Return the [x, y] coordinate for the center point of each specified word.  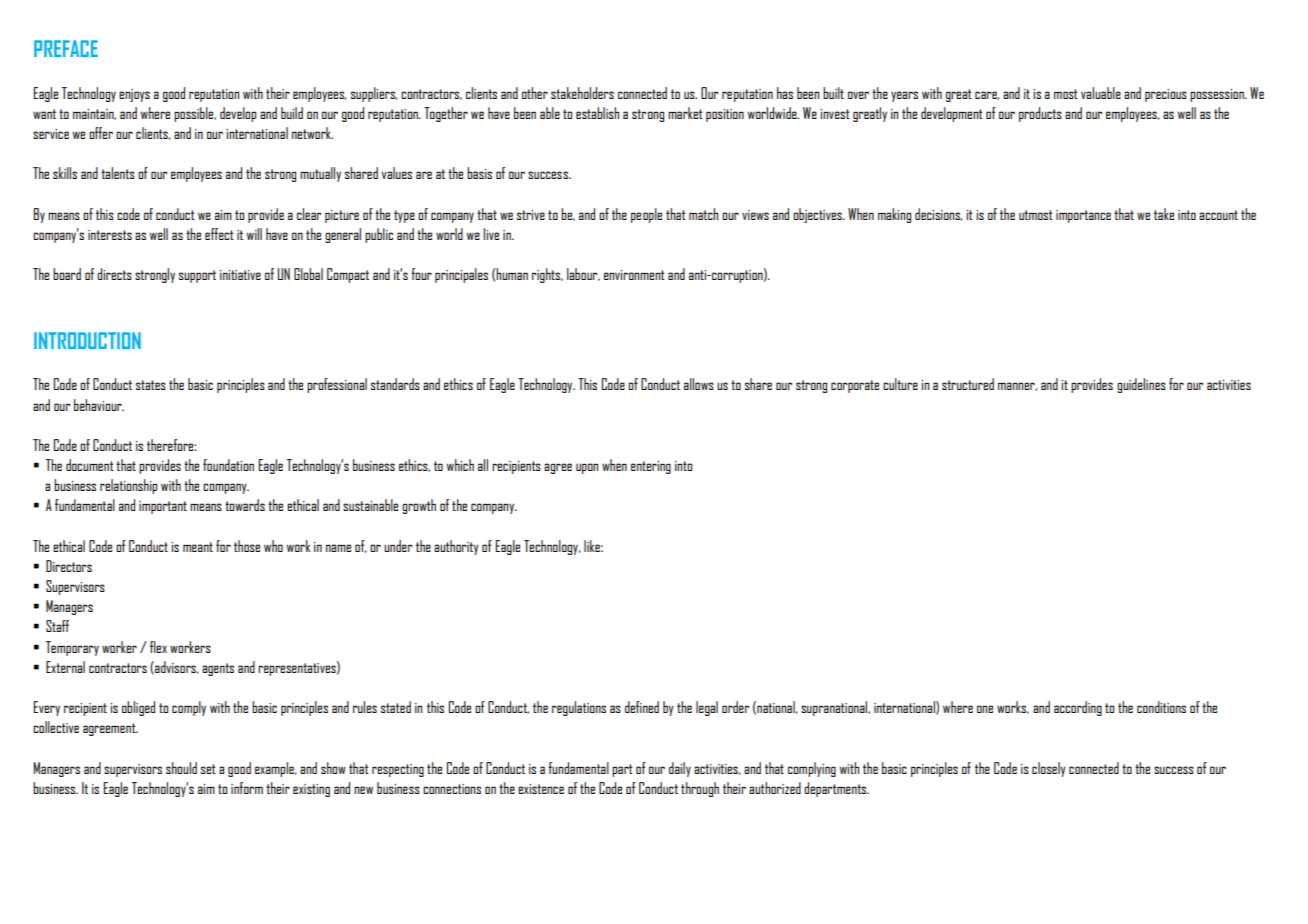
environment [634, 275]
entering [651, 467]
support [197, 276]
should [181, 768]
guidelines [1141, 385]
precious [1166, 95]
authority [456, 547]
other [535, 93]
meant [198, 547]
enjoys [134, 95]
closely [1049, 769]
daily [680, 769]
